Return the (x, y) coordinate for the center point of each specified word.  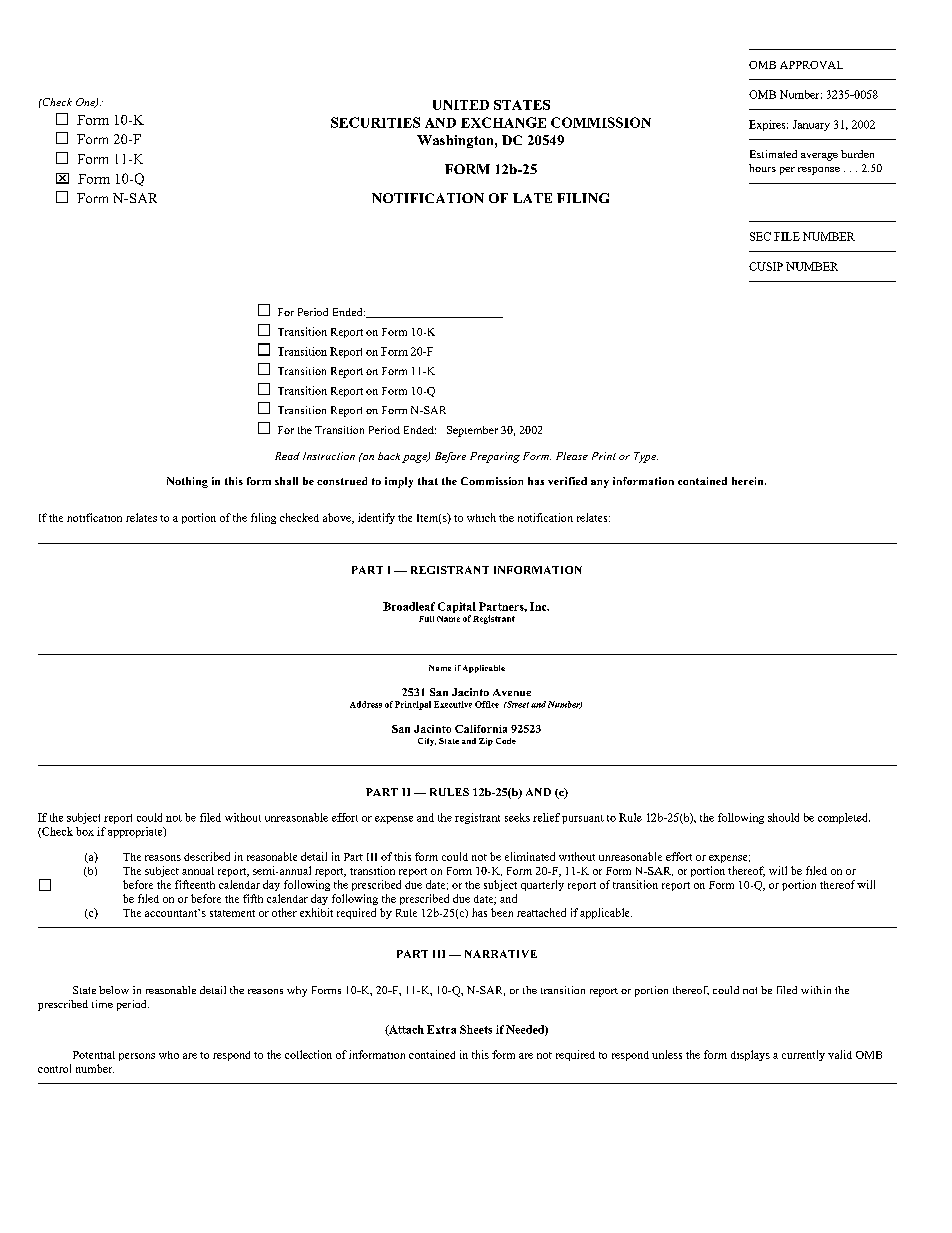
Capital (457, 607)
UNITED (461, 105)
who (169, 1055)
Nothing (187, 482)
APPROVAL (811, 65)
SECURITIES (375, 122)
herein (749, 481)
